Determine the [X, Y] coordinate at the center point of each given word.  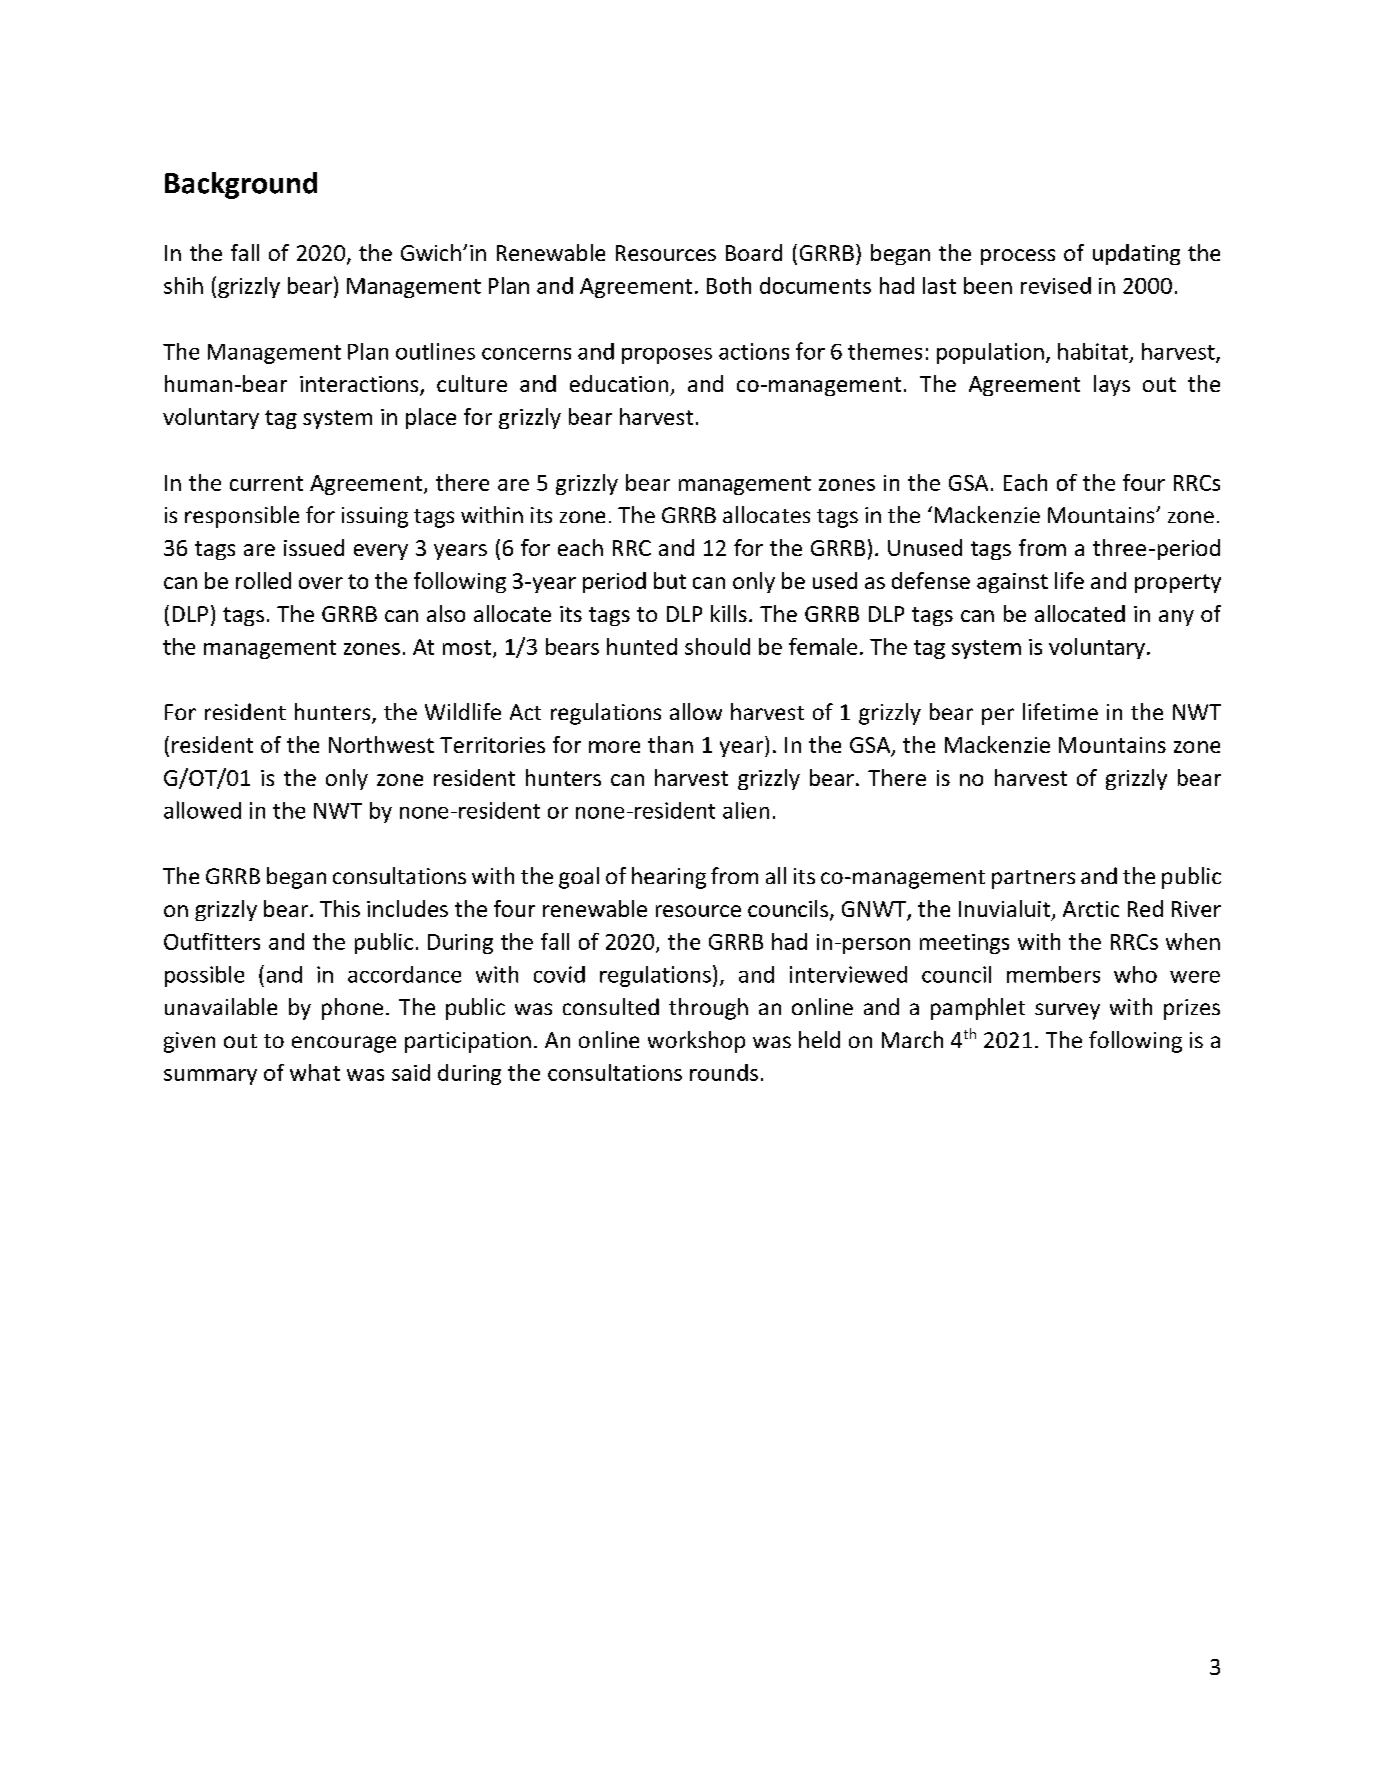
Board [754, 252]
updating [1136, 254]
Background [241, 185]
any [1176, 618]
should [717, 646]
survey [1067, 1011]
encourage [344, 1044]
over [321, 583]
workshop [696, 1042]
